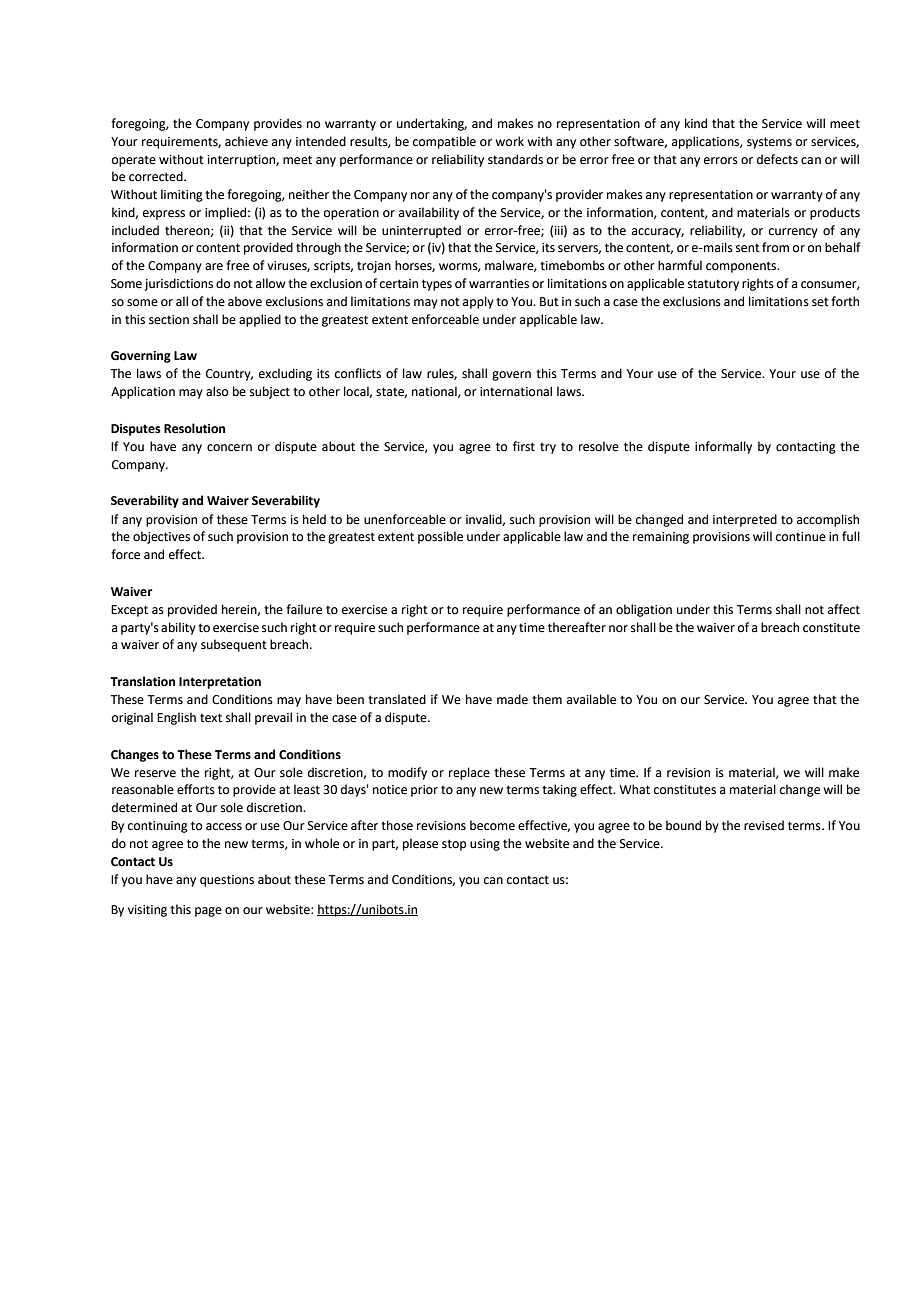  Describe the element at coordinates (764, 825) in the screenshot. I see `revised` at that location.
